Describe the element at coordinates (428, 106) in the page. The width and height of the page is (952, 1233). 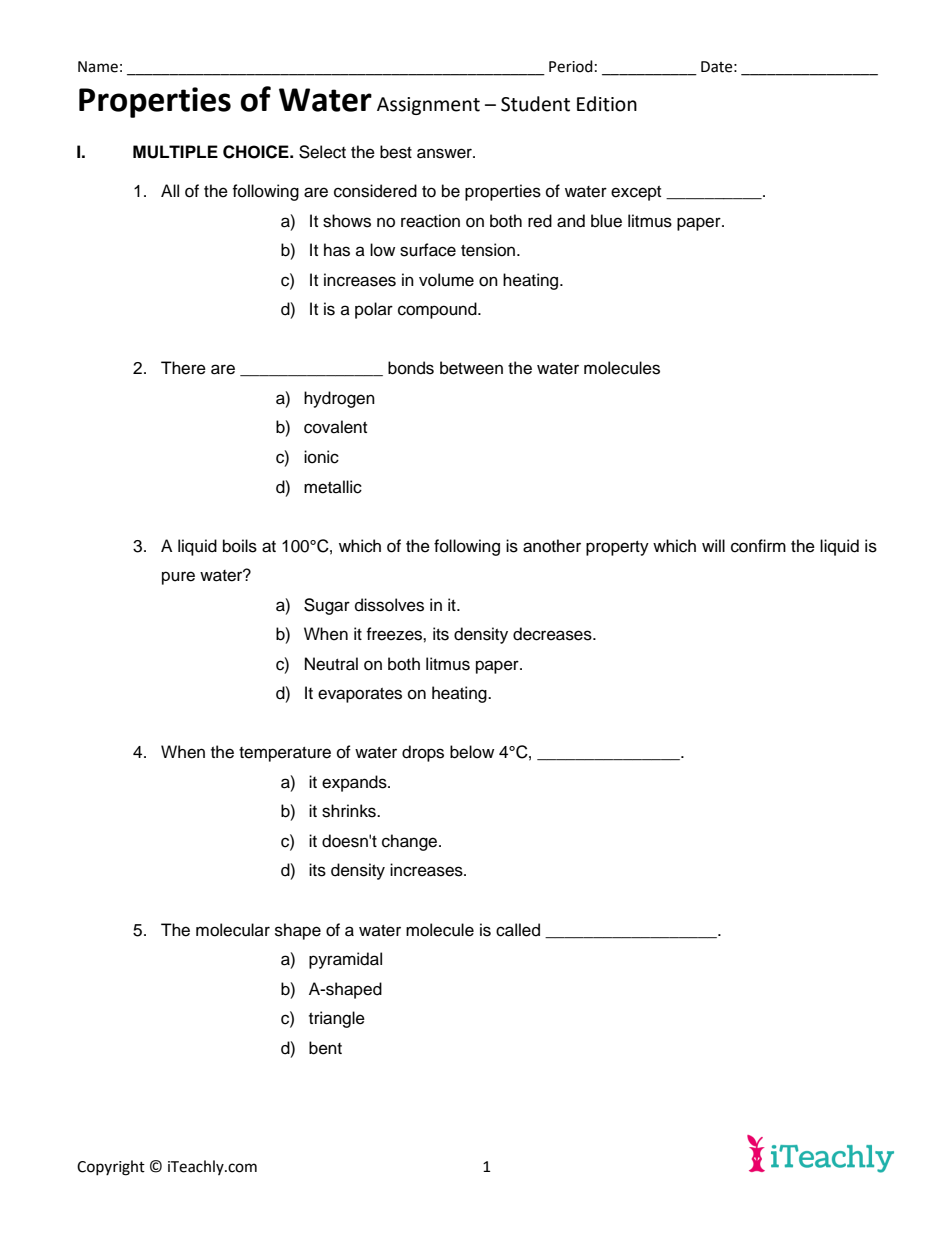
I see `Assignment` at that location.
